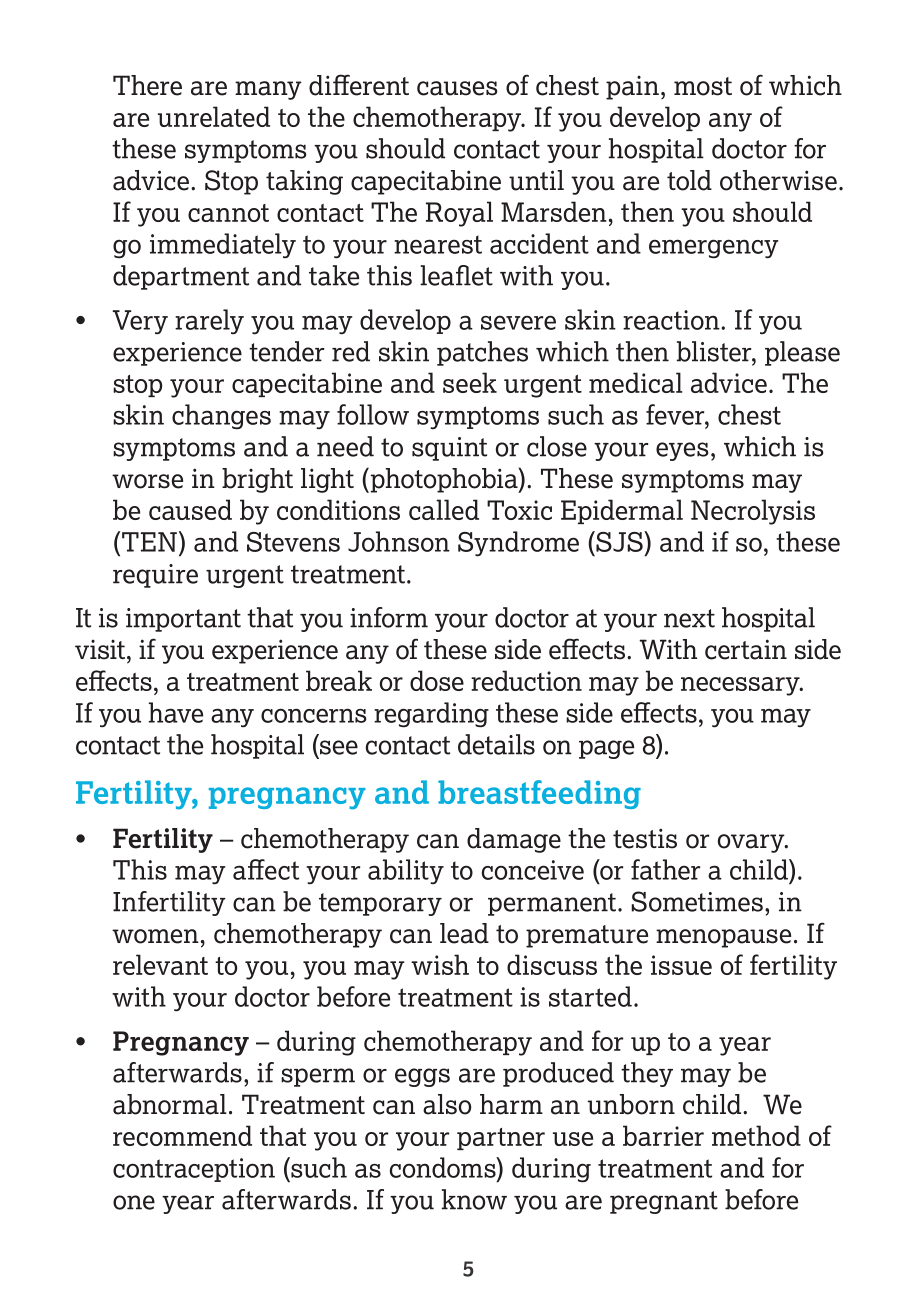  Describe the element at coordinates (723, 938) in the image. I see `menopause` at that location.
